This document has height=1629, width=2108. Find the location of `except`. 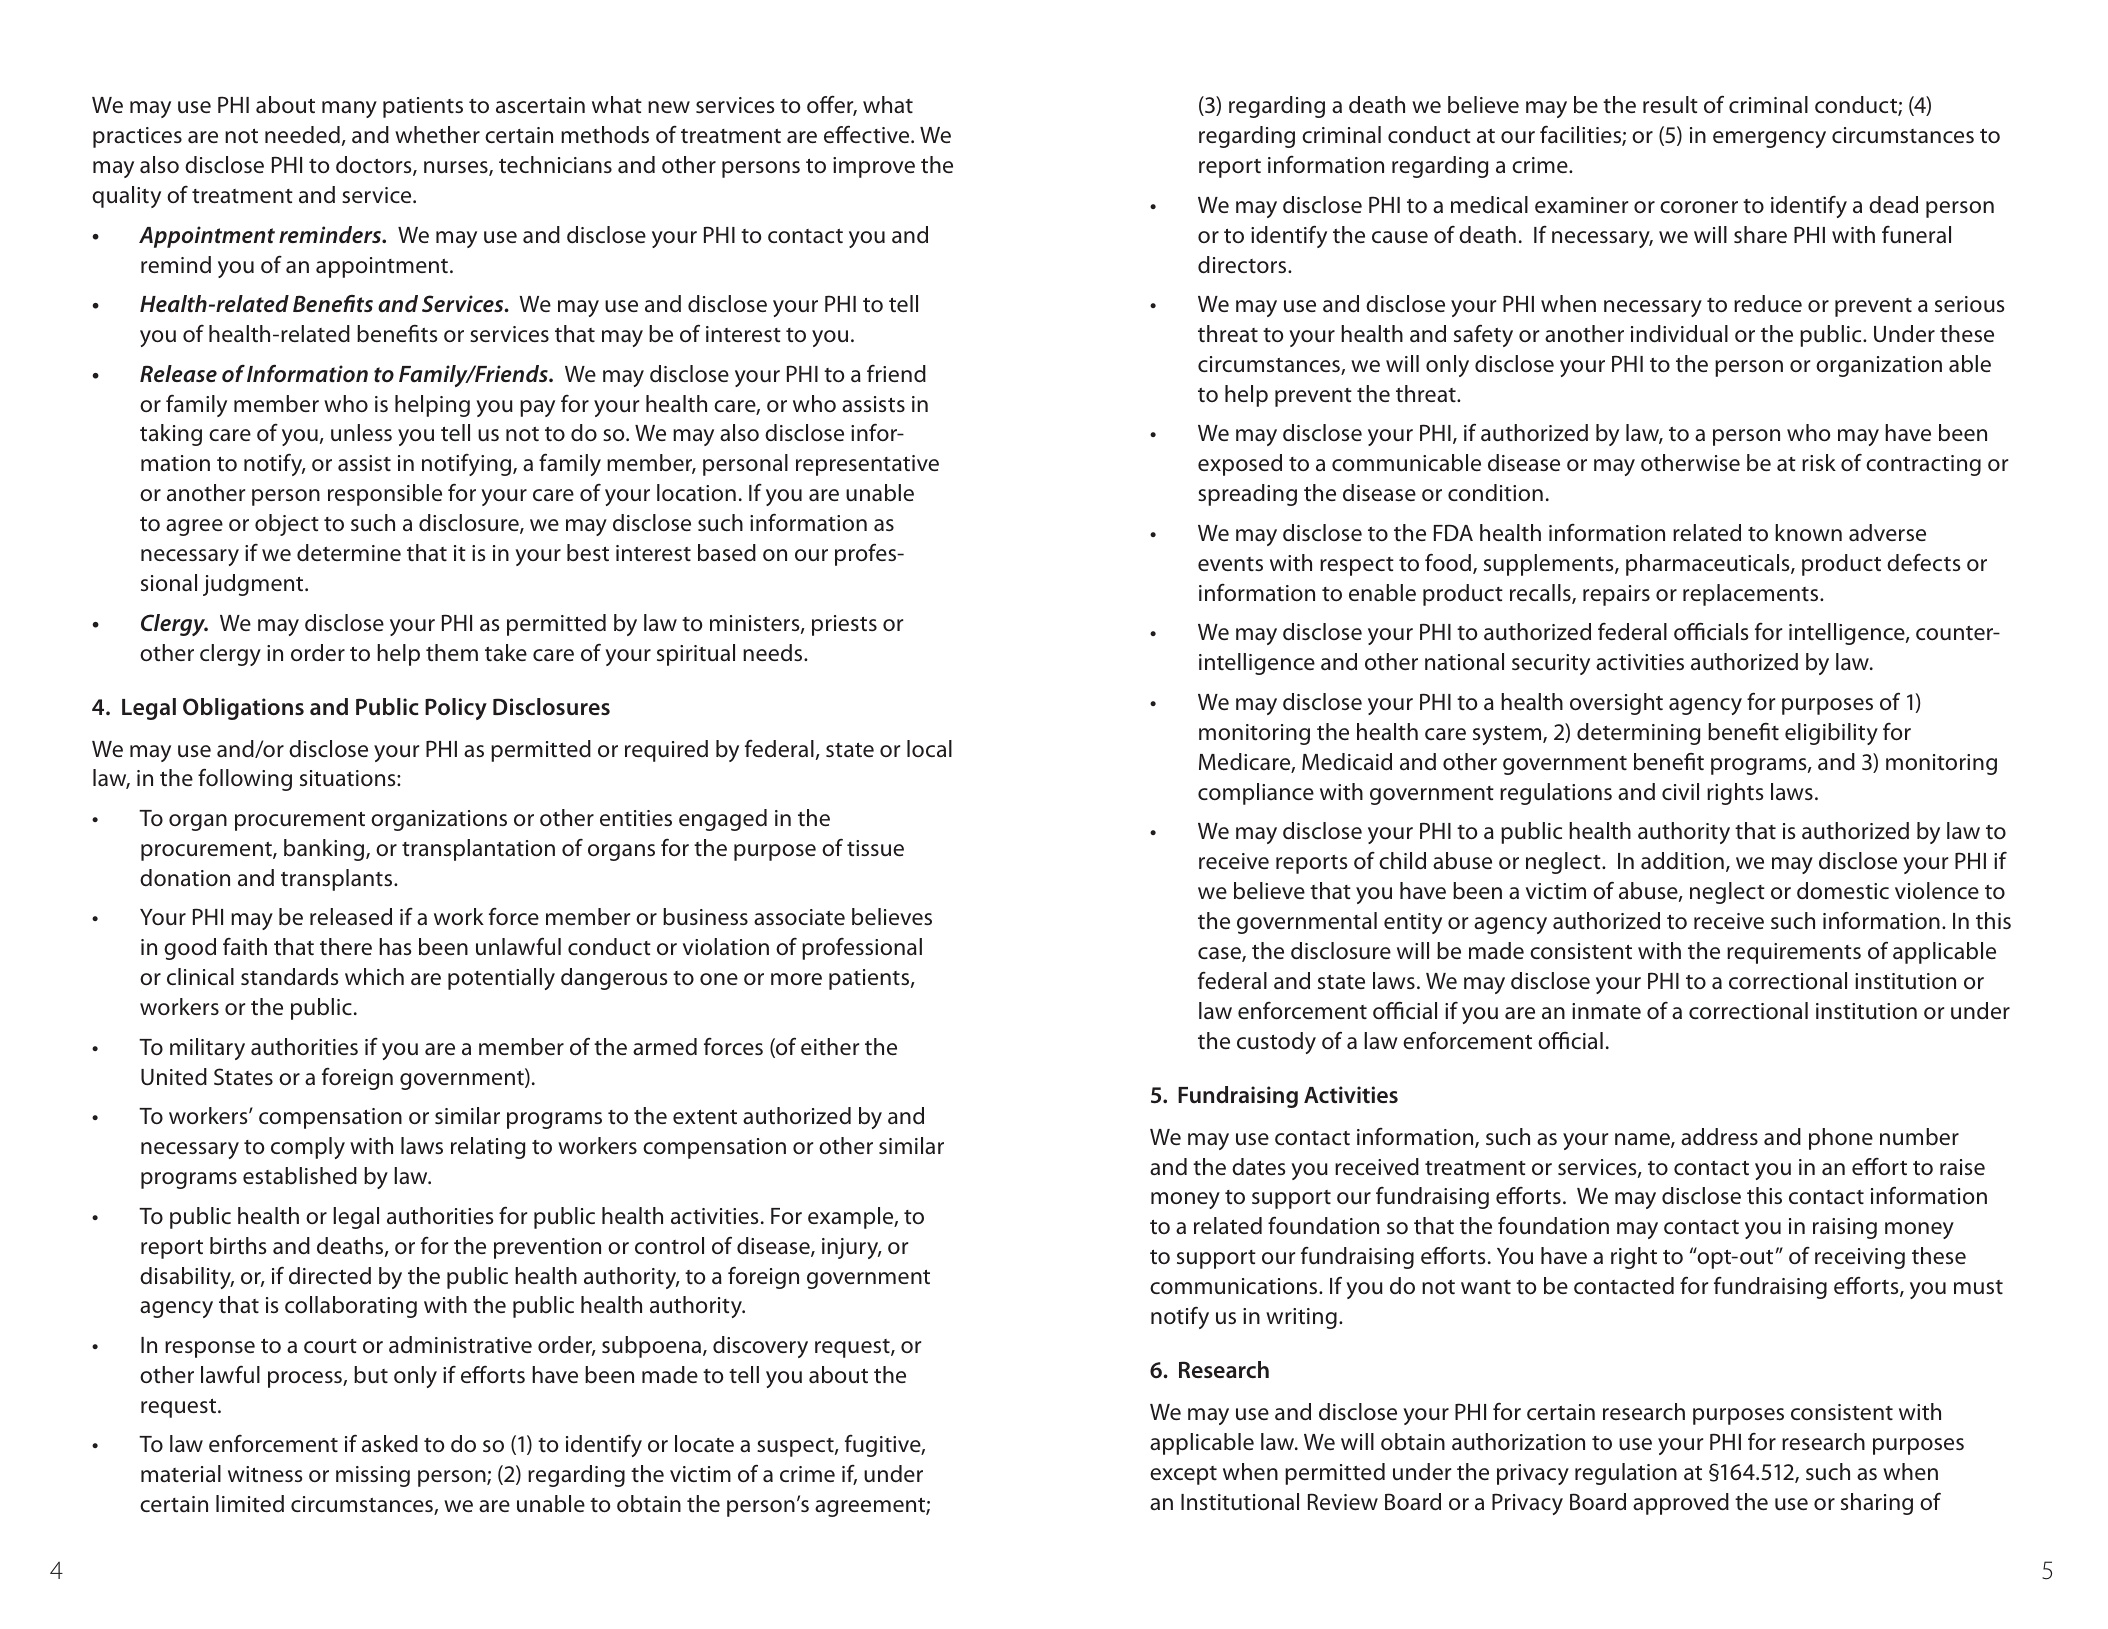

except is located at coordinates (1183, 1475).
